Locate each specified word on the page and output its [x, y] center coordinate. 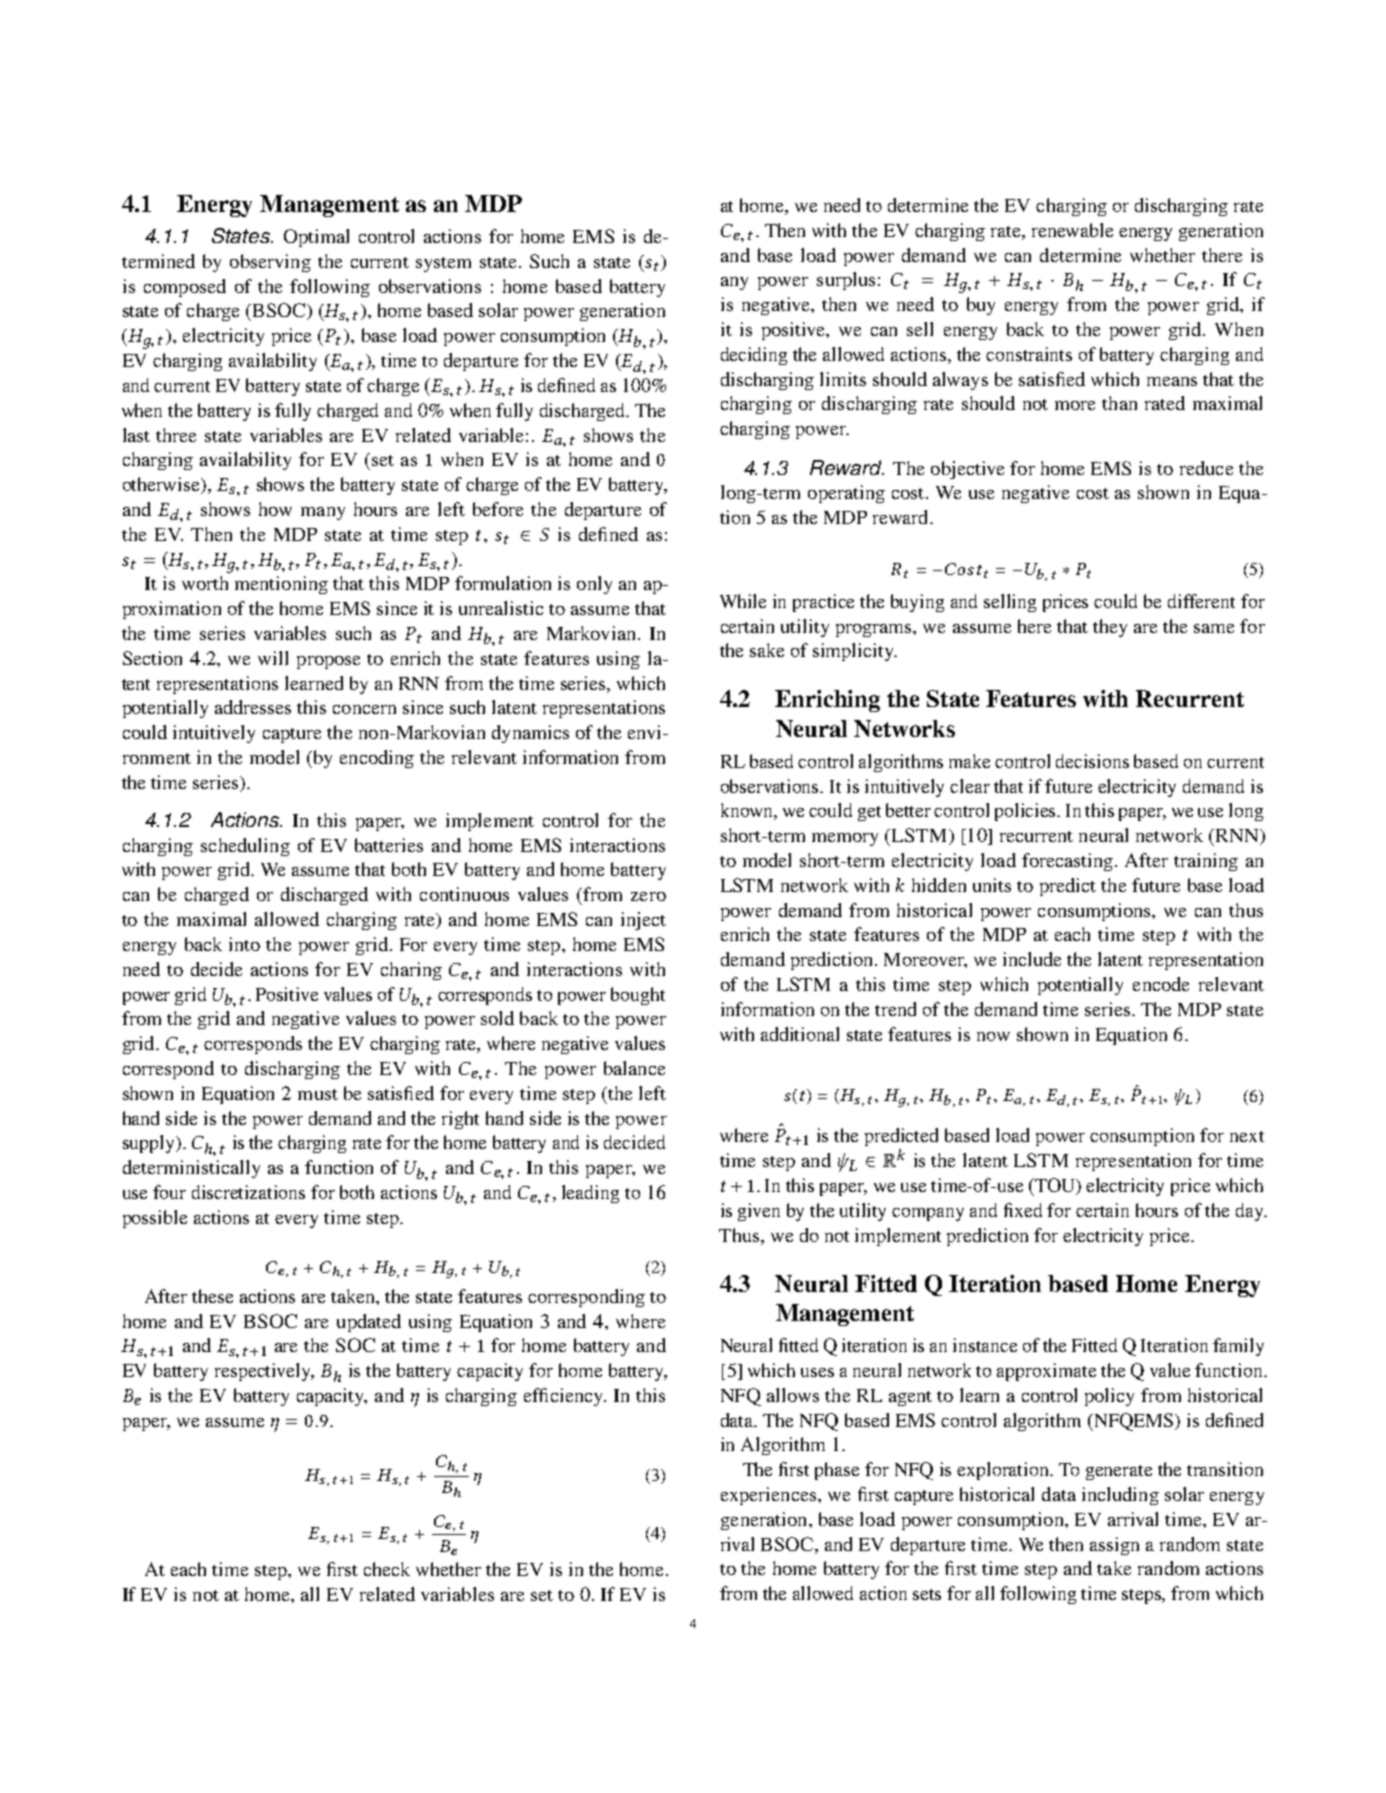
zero [648, 896]
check [387, 1569]
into [244, 944]
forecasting [1069, 862]
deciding [754, 356]
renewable [1072, 230]
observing [270, 263]
